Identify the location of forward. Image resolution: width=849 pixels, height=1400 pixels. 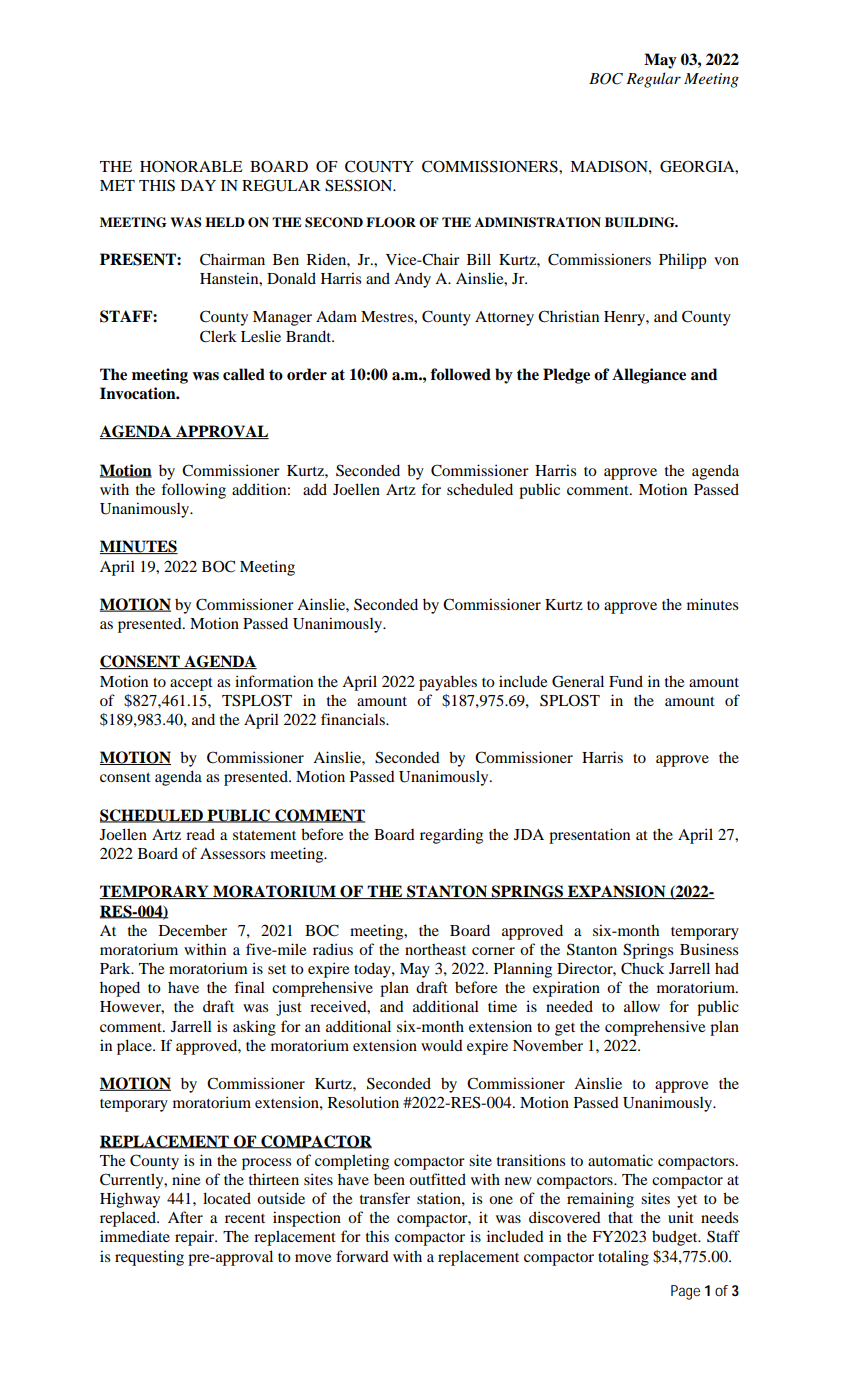
(362, 1256).
